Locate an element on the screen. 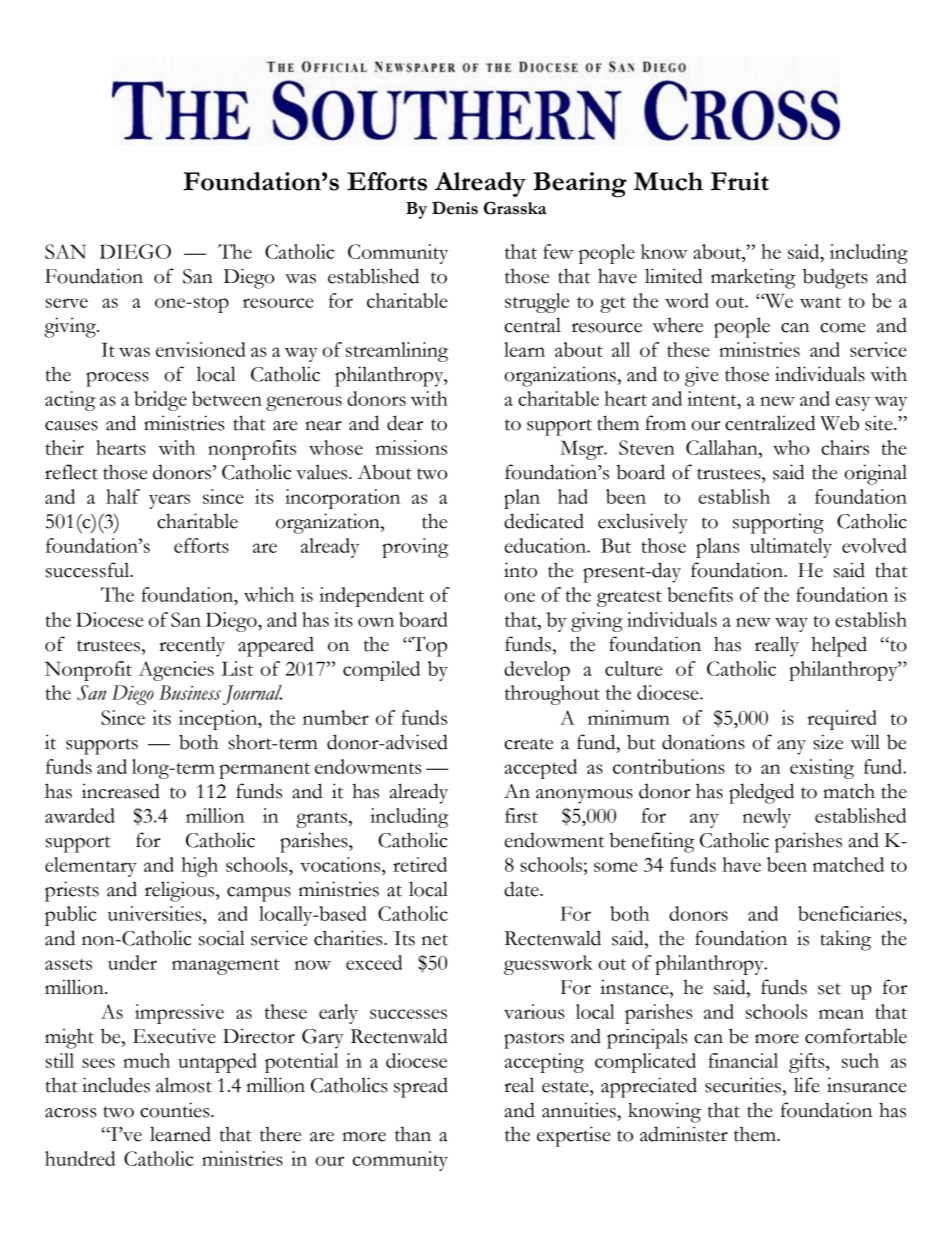 This screenshot has height=1233, width=952. years is located at coordinates (169, 501).
